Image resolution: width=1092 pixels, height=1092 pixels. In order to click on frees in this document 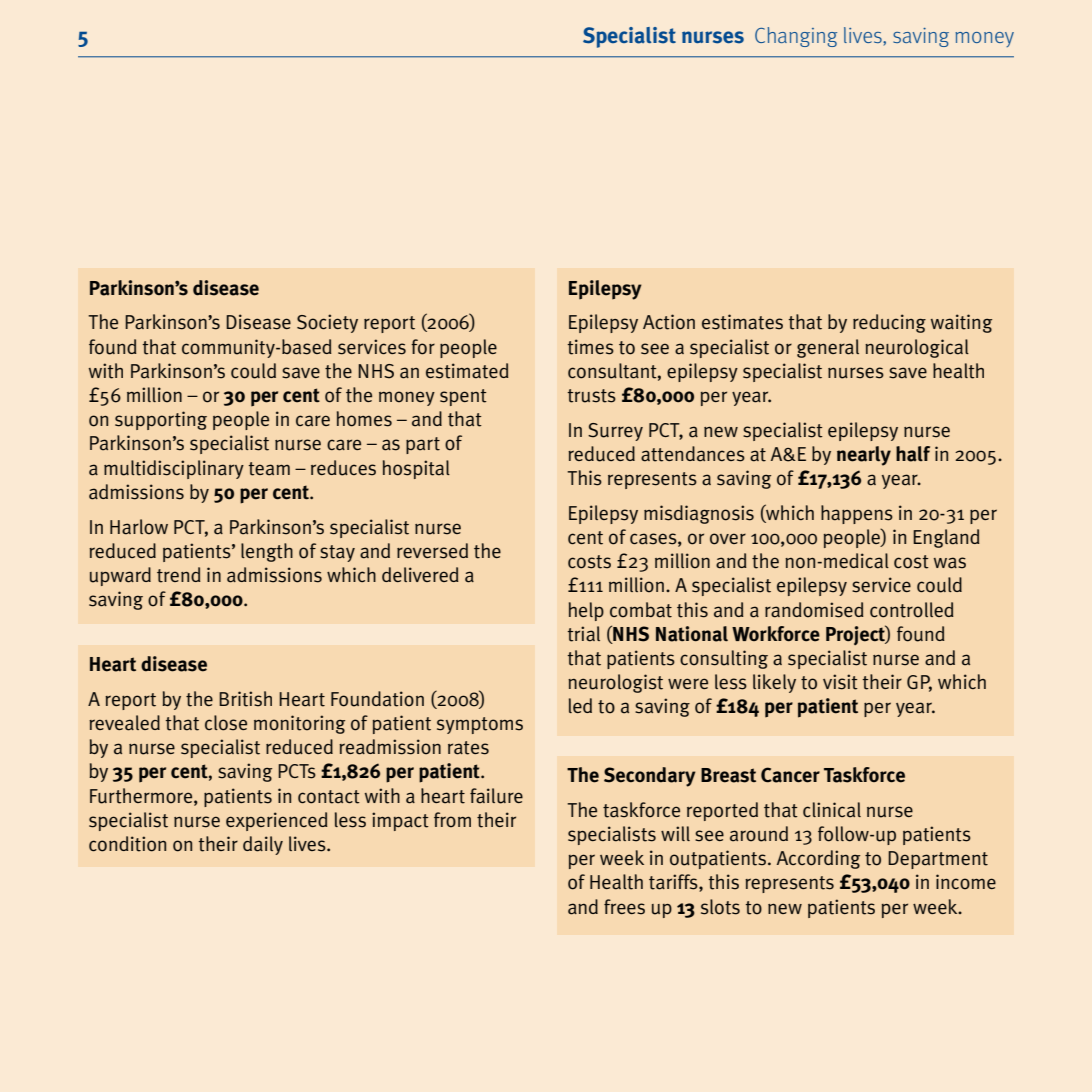, I will do `click(624, 907)`.
